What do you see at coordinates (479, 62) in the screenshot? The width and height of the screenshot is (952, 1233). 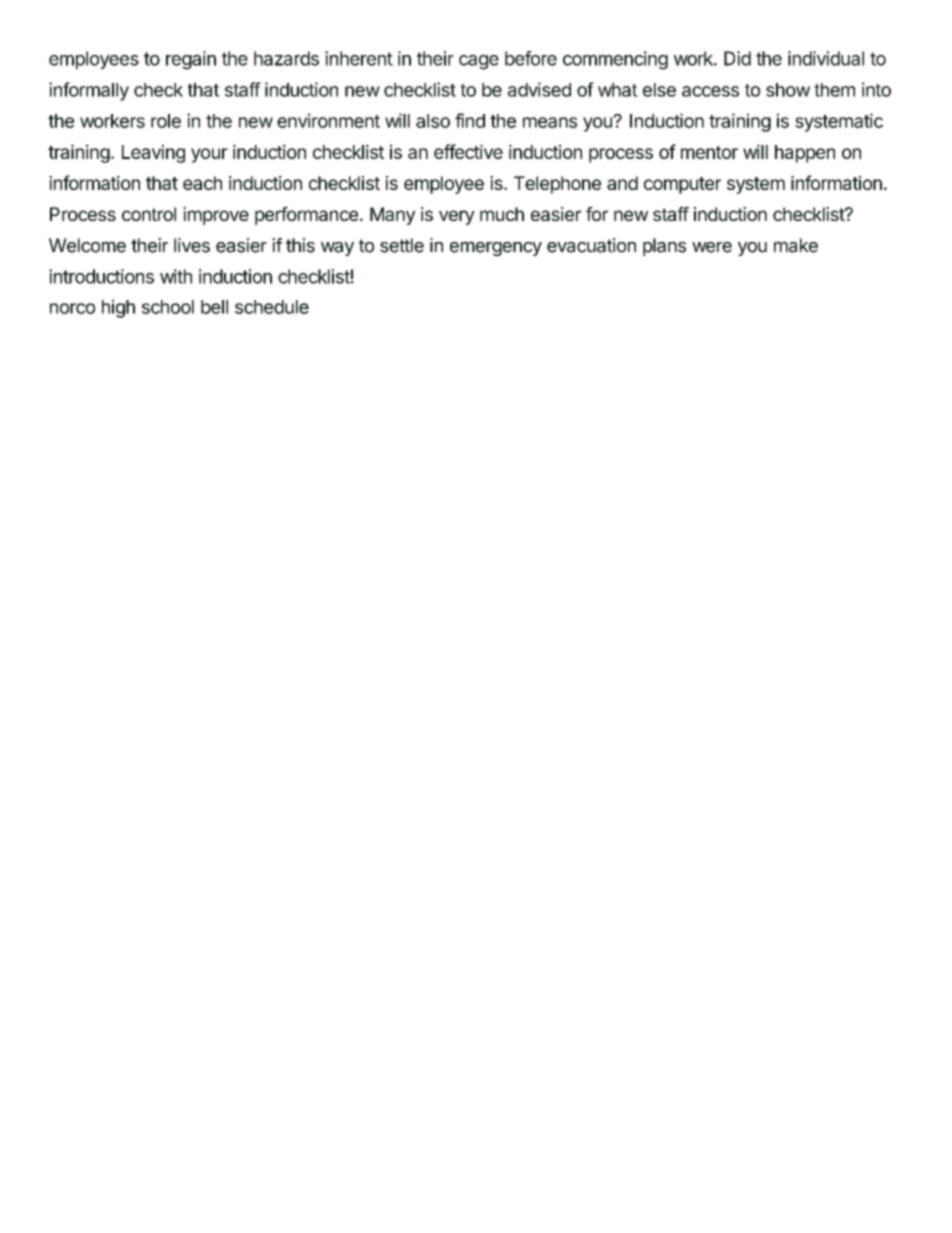 I see `cage` at bounding box center [479, 62].
